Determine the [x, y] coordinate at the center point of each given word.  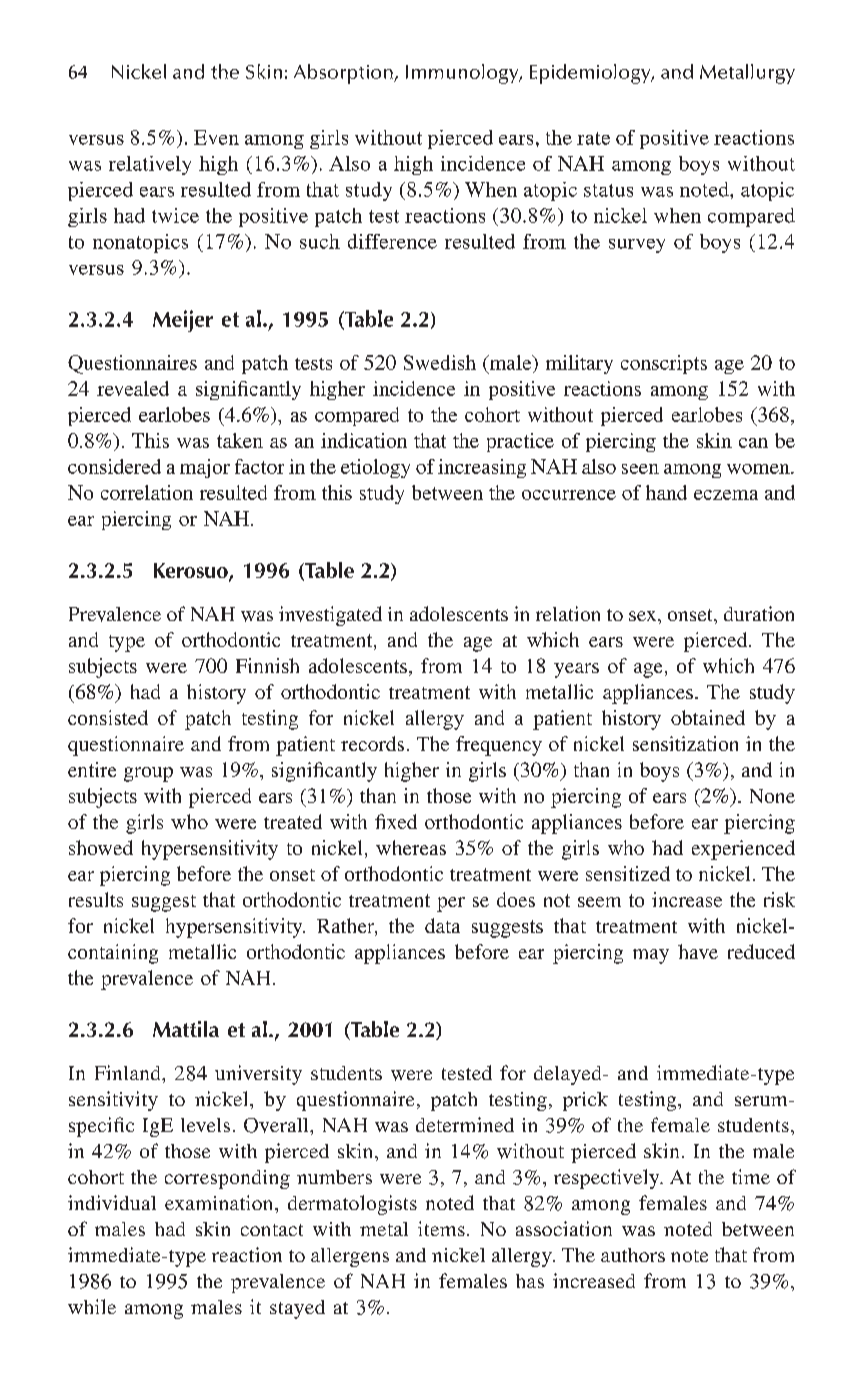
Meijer [183, 321]
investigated [330, 616]
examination [220, 1202]
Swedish [440, 362]
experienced [743, 850]
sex [644, 616]
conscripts [664, 364]
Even [216, 137]
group [148, 774]
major [205, 468]
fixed [396, 821]
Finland [129, 1072]
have [698, 951]
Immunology [463, 74]
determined [465, 1124]
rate [593, 138]
